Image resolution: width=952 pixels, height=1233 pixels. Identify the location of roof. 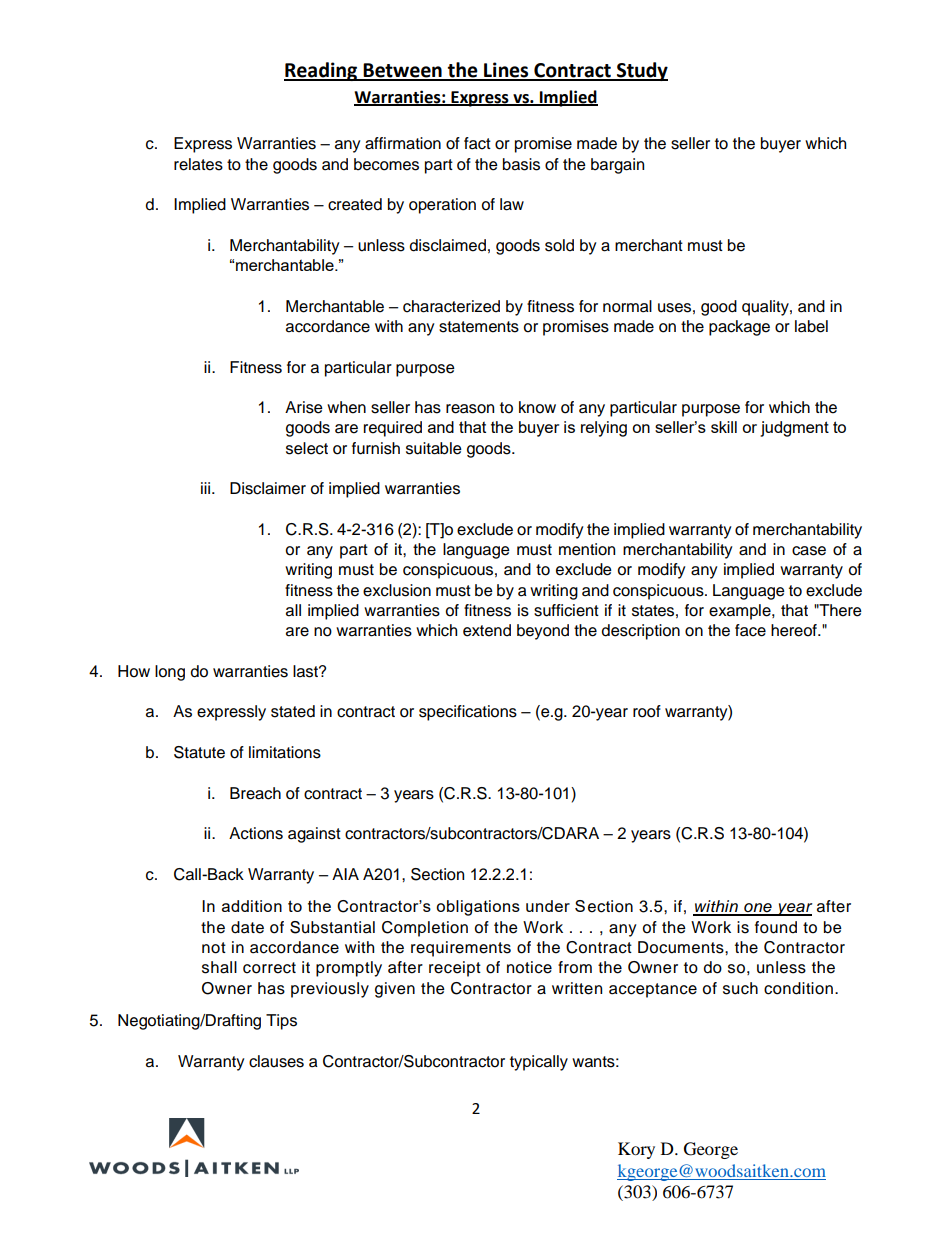
(647, 711).
